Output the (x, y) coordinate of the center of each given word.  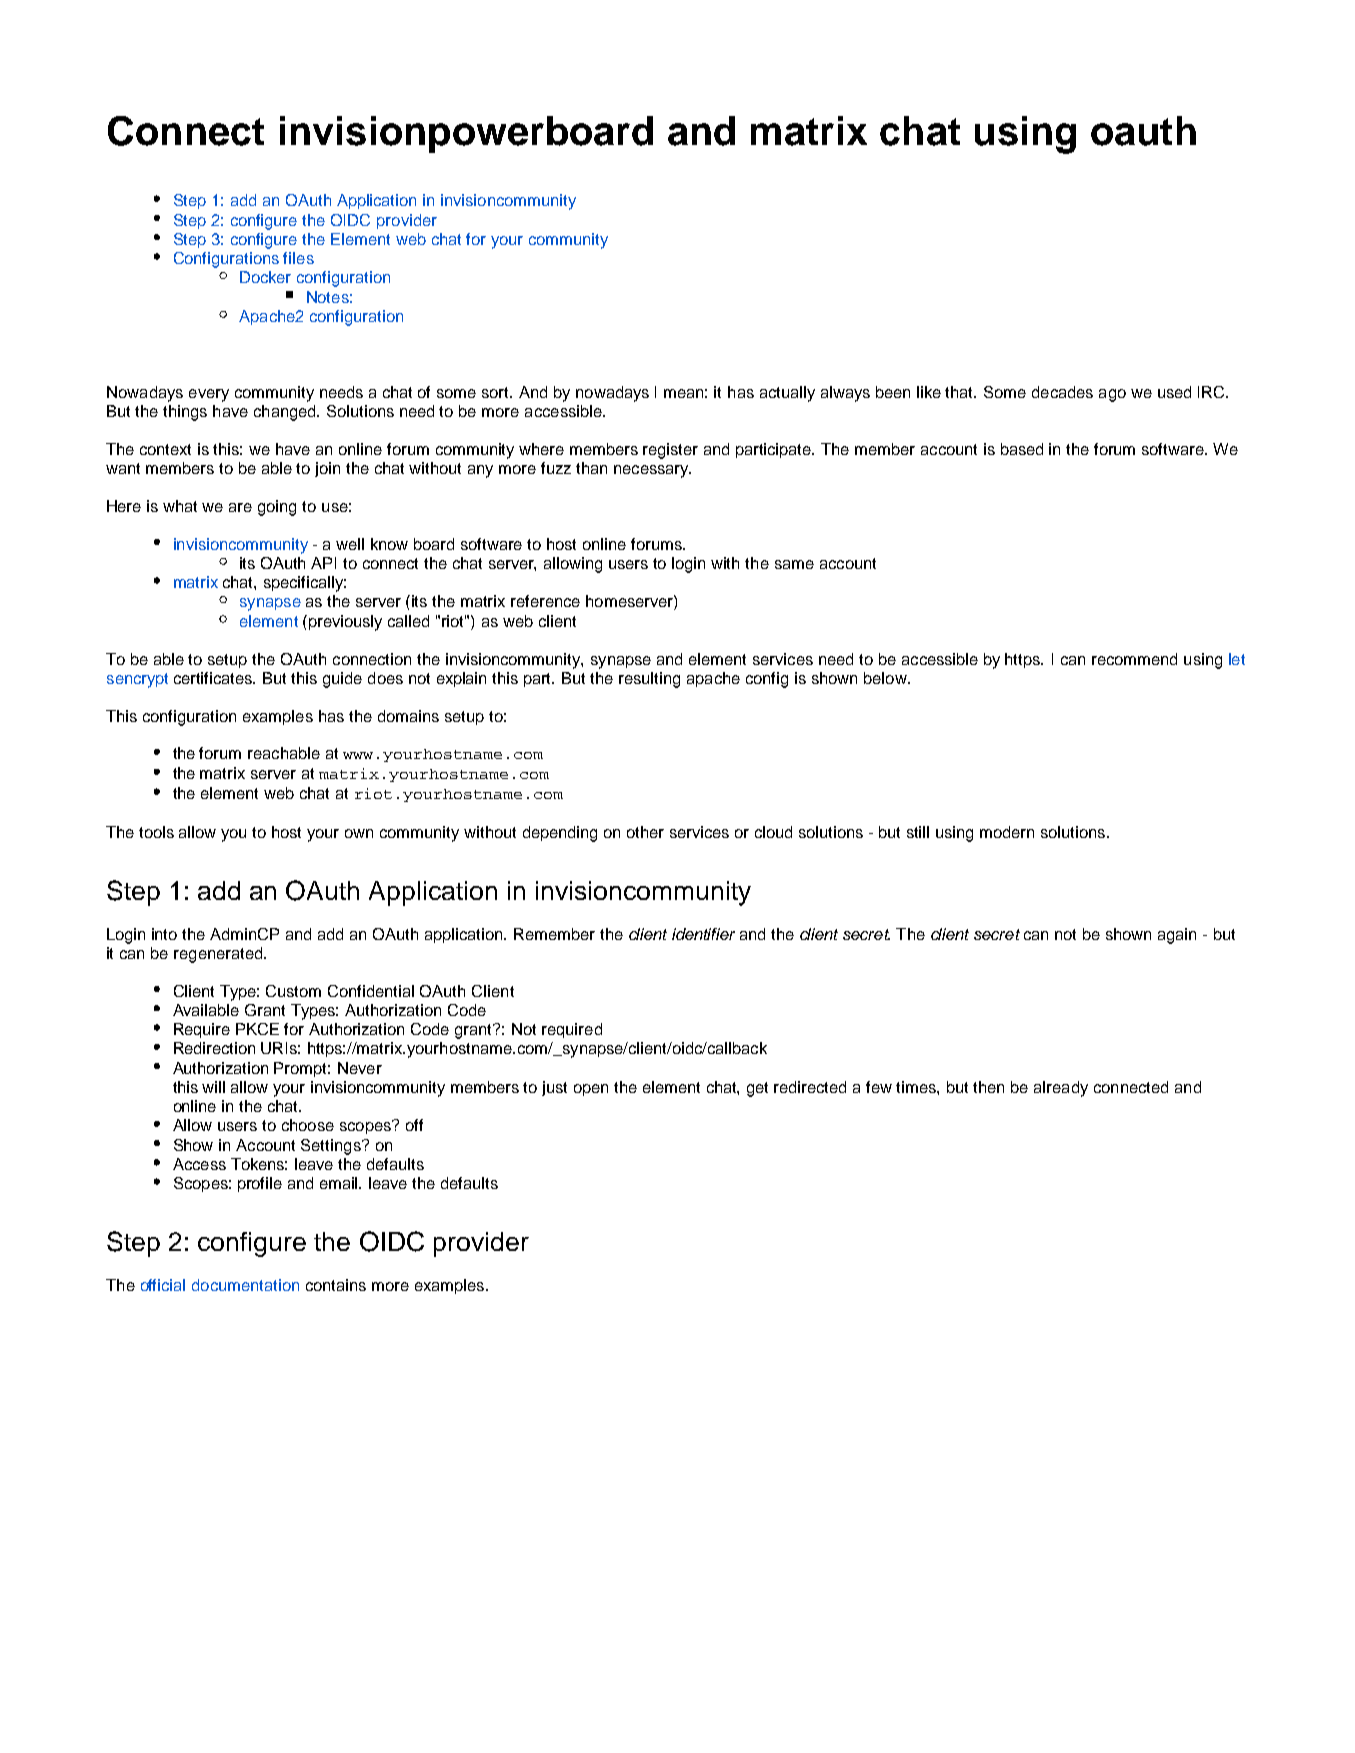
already (1061, 1089)
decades (1062, 392)
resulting (649, 680)
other (645, 832)
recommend (1134, 659)
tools (156, 832)
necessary (652, 471)
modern (1007, 832)
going (277, 508)
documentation (245, 1285)
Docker (265, 277)
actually (787, 394)
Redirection (214, 1048)
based (1022, 449)
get (757, 1089)
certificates (214, 678)
